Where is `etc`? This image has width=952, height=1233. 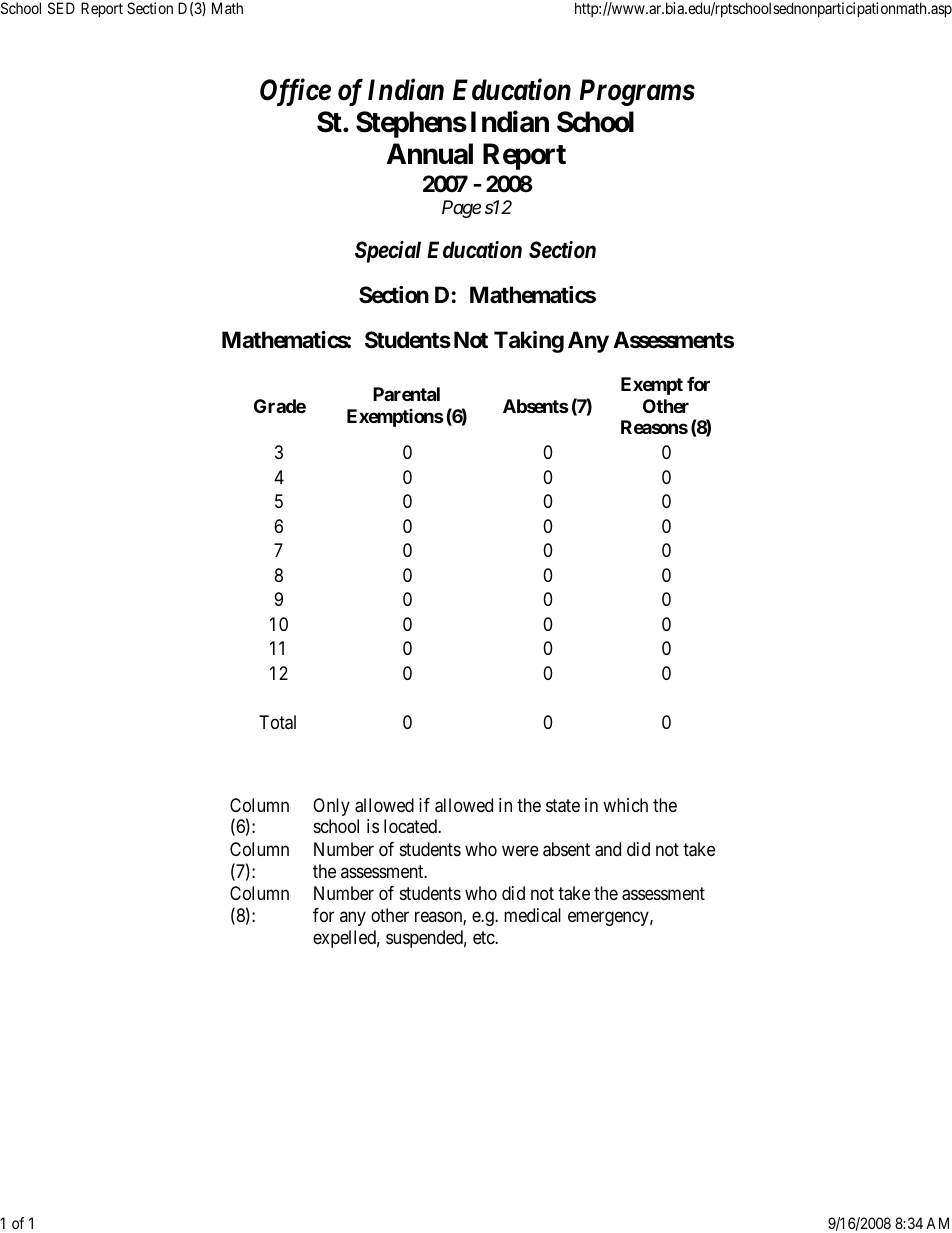
etc is located at coordinates (484, 937).
